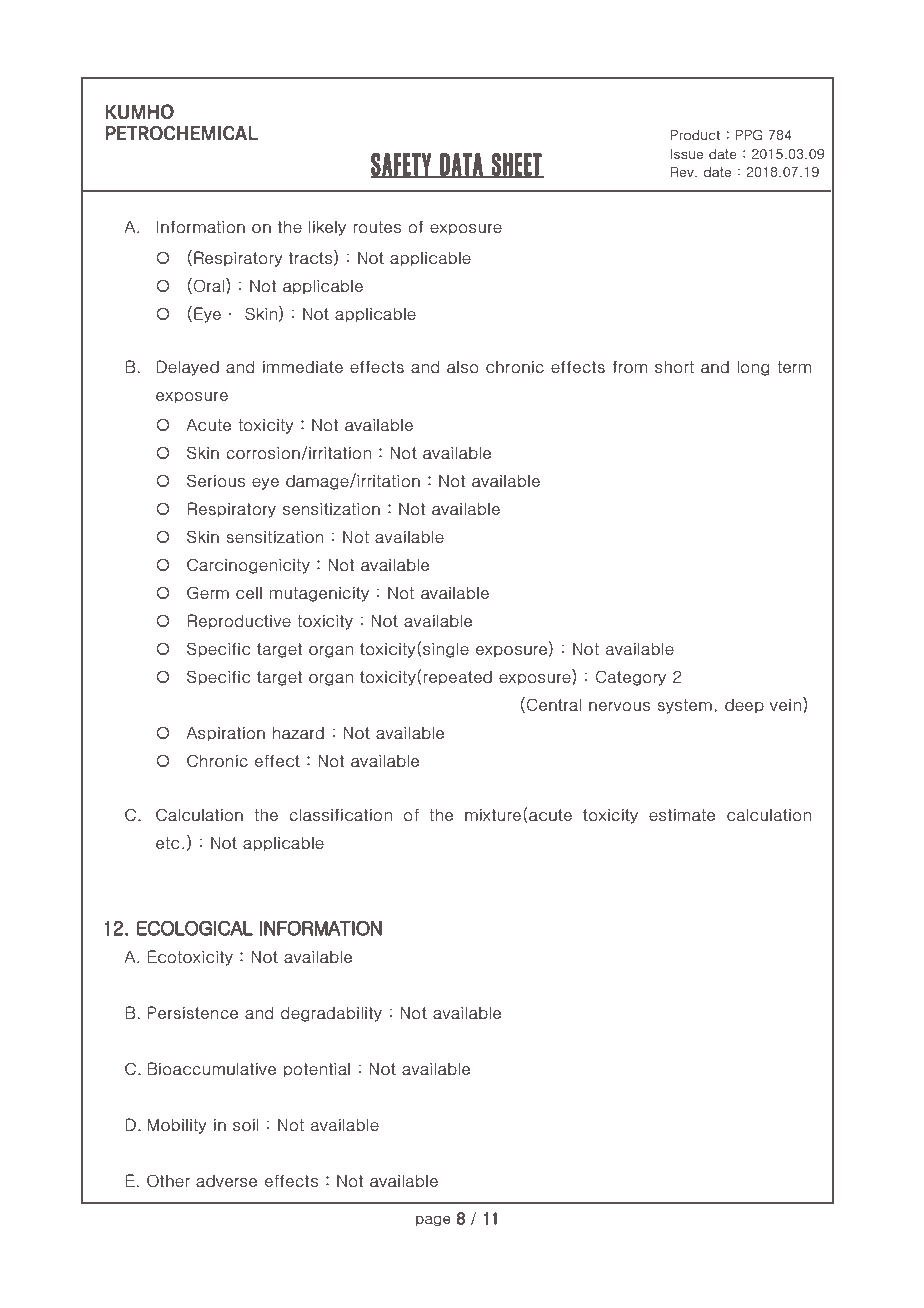  I want to click on deep, so click(744, 706).
